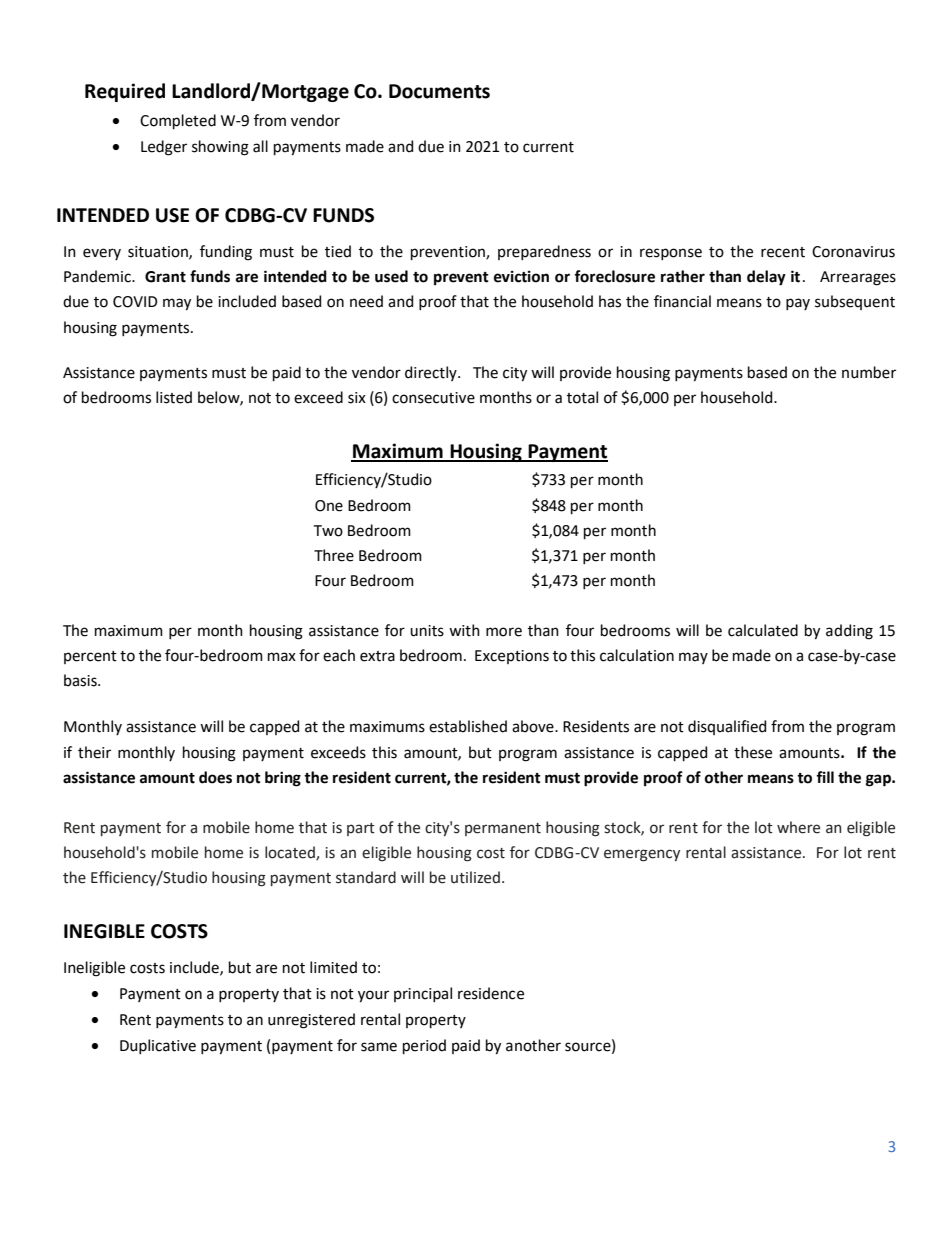  I want to click on does, so click(215, 777).
